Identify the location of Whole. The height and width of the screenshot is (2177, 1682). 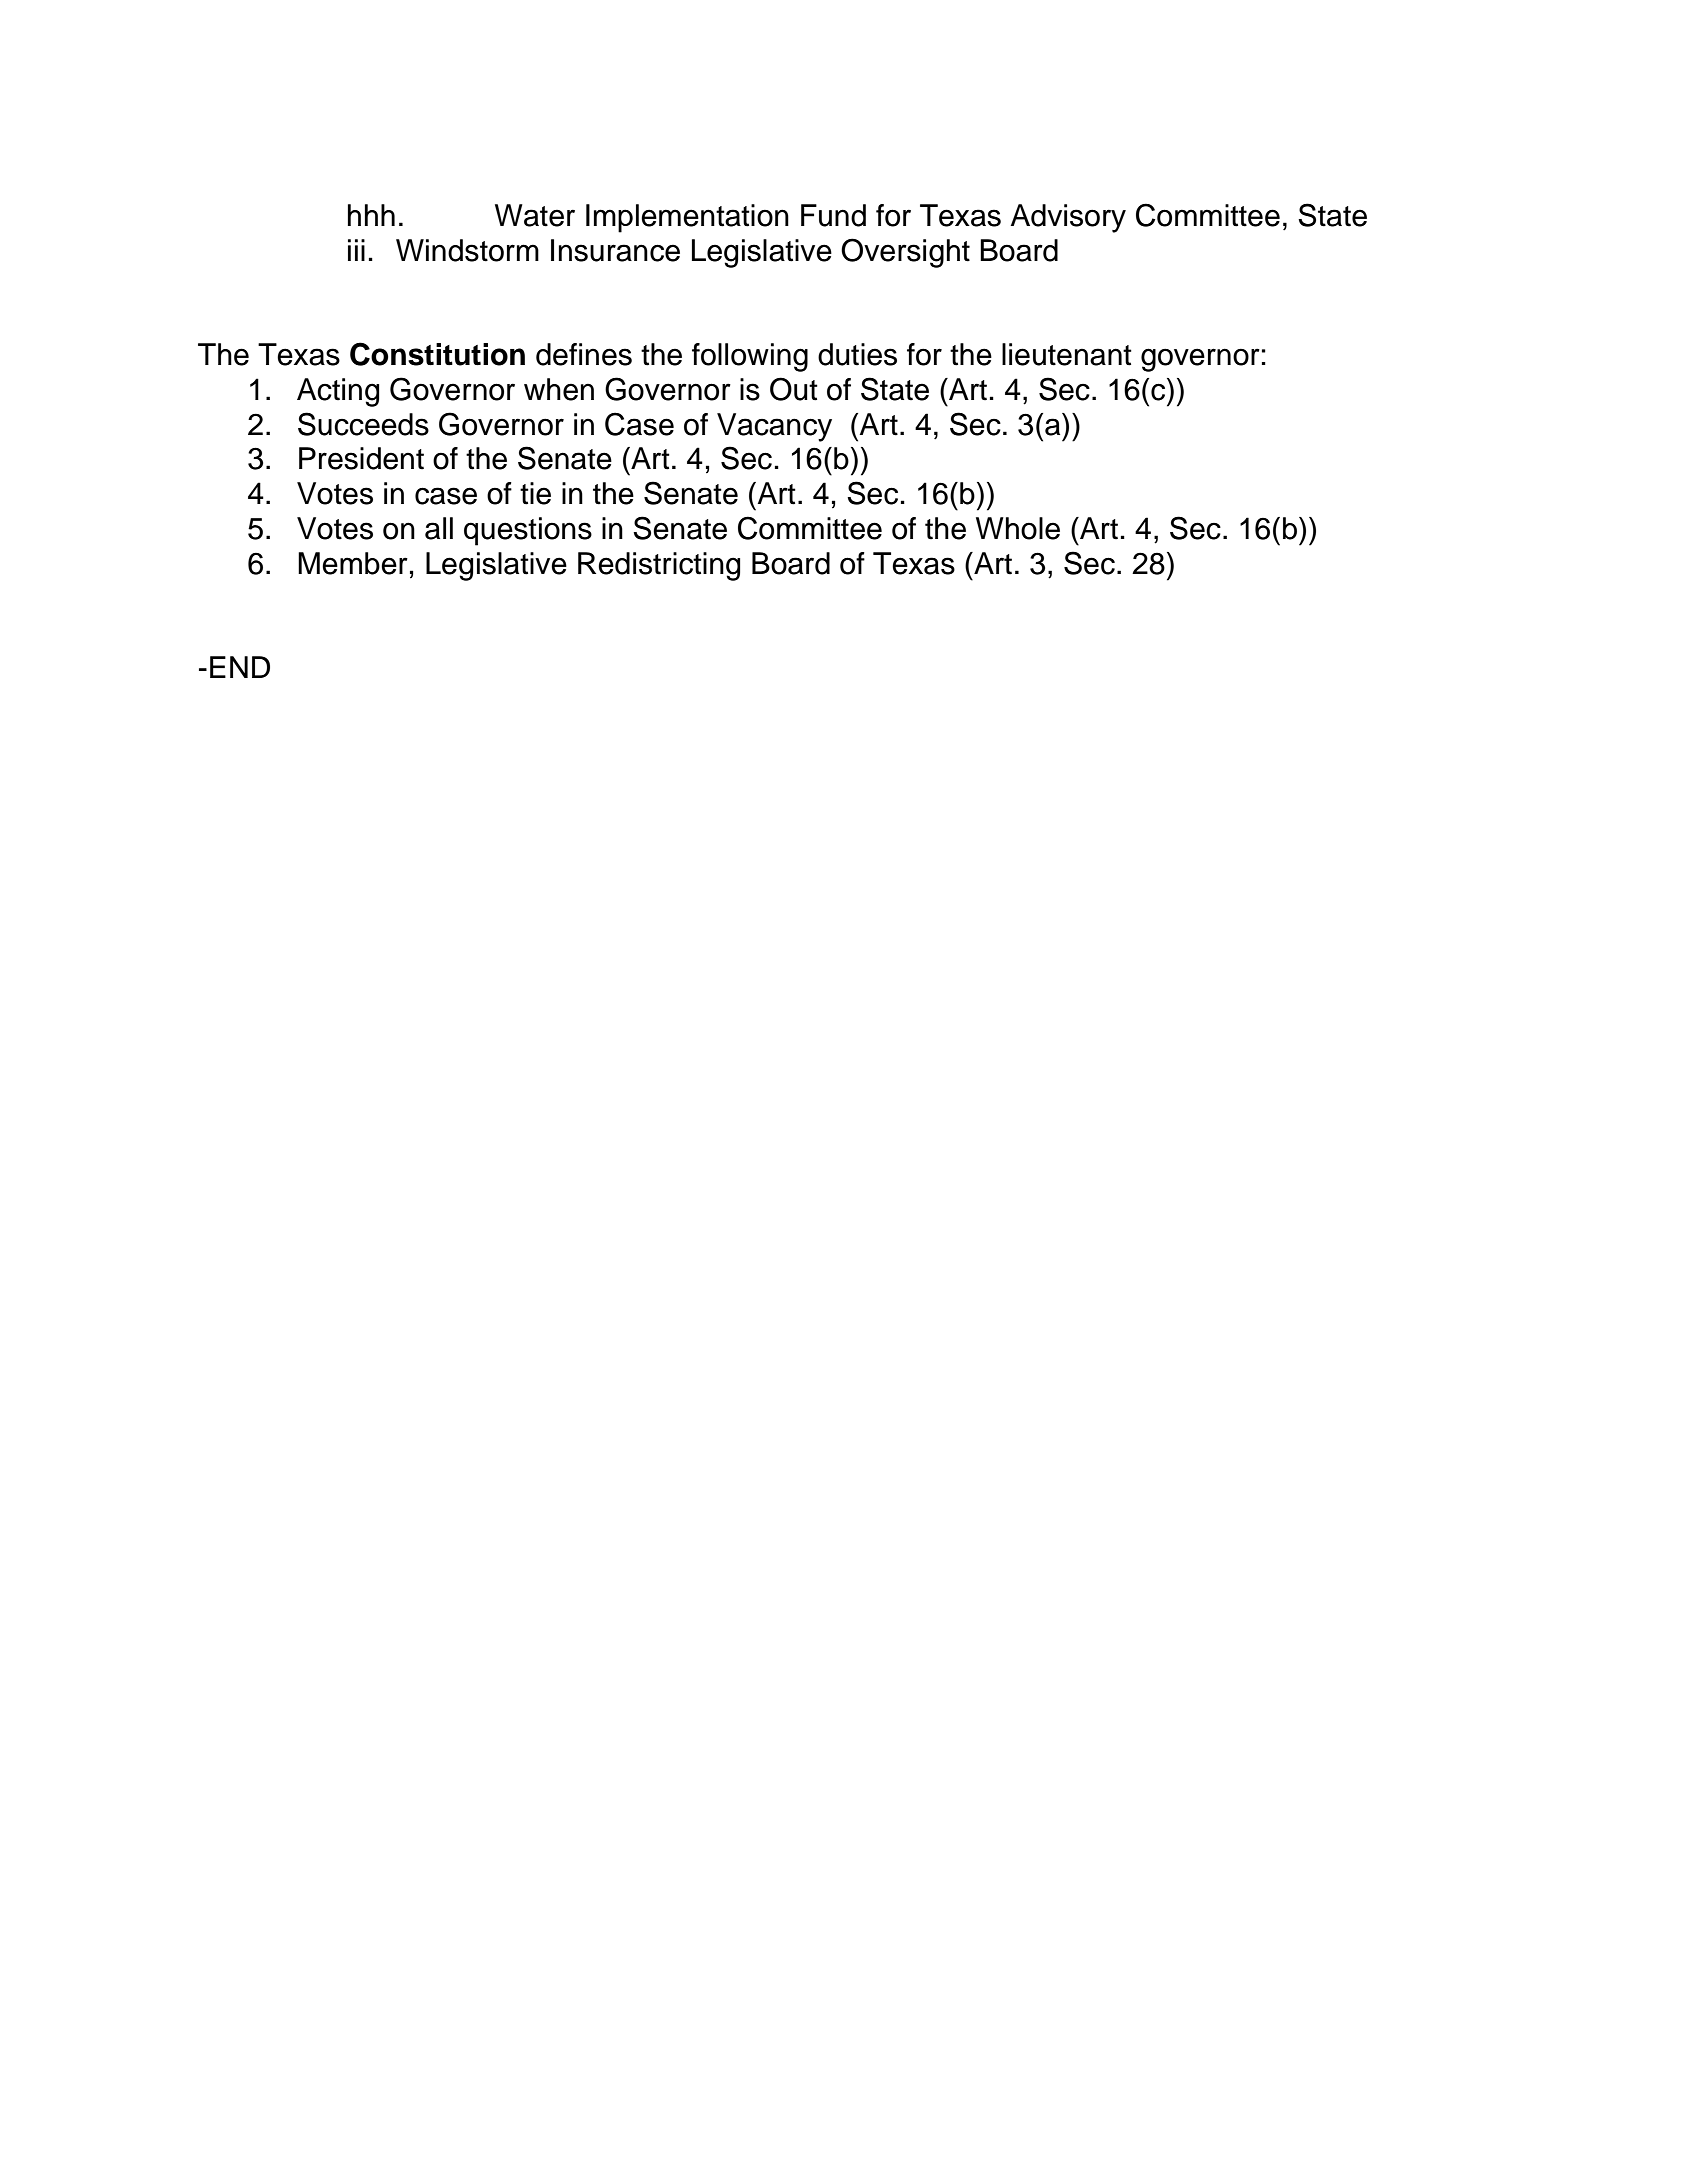
(1018, 528).
